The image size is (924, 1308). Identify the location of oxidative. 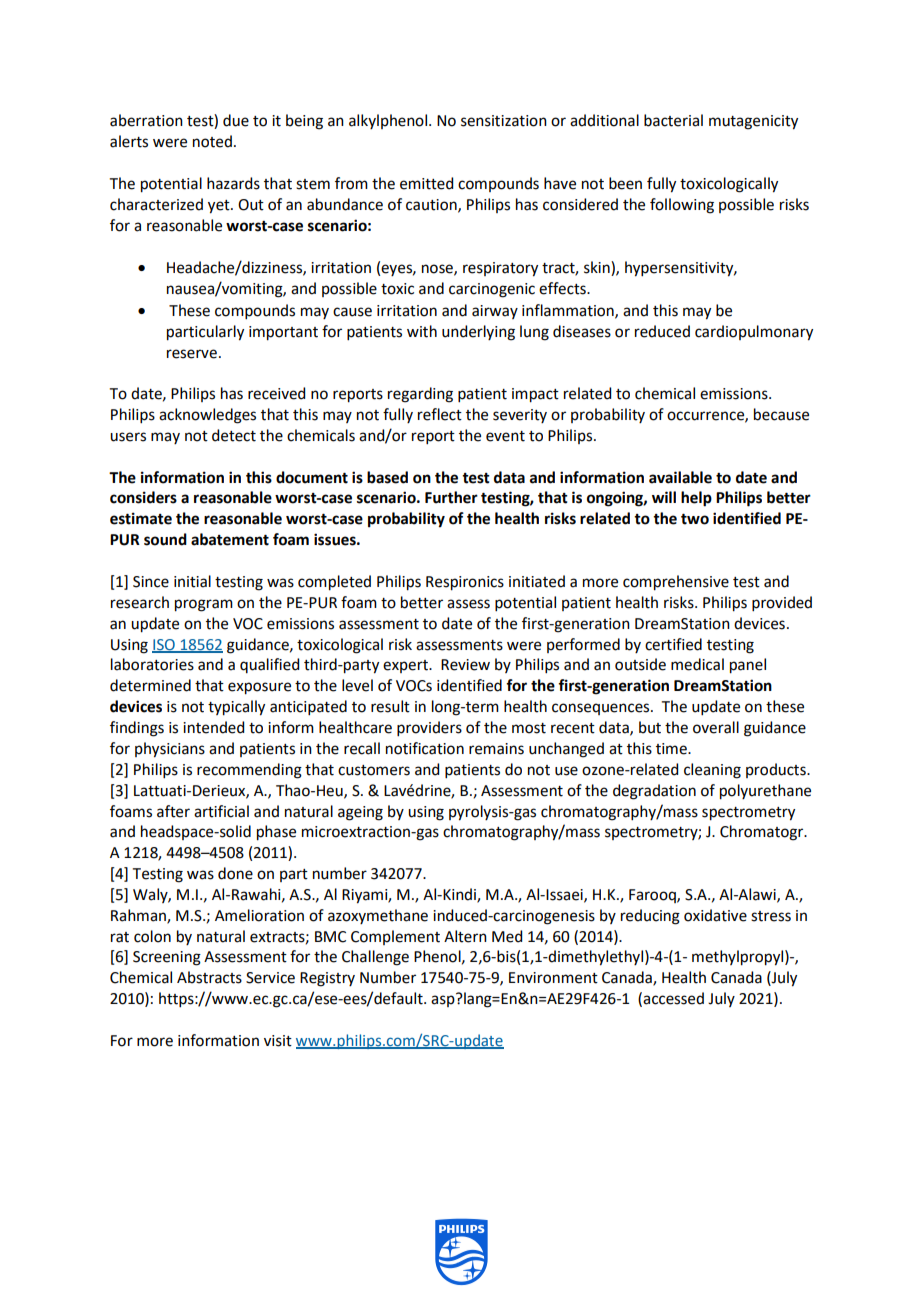
(715, 915).
